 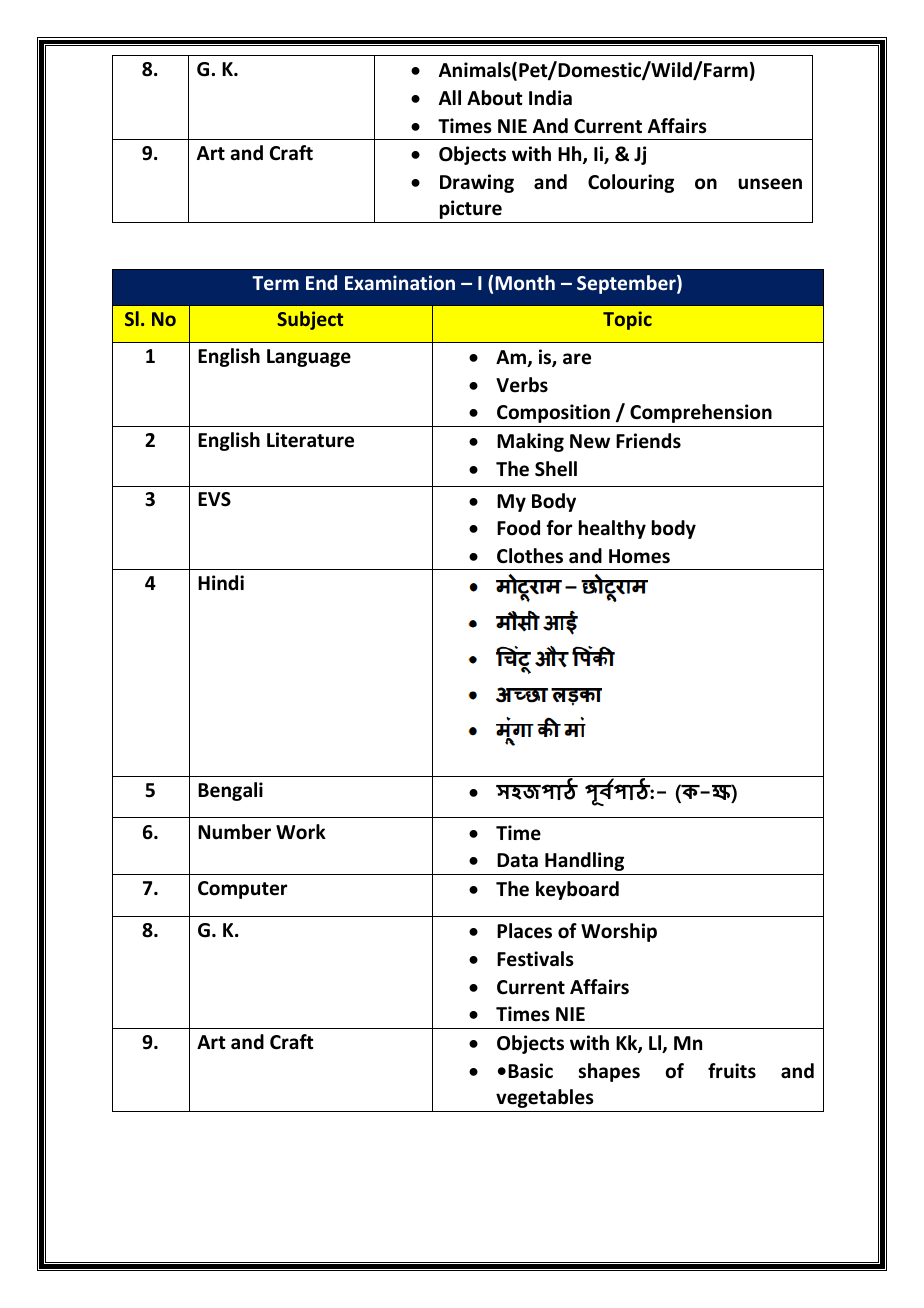 What do you see at coordinates (639, 556) in the image?
I see `Homes` at bounding box center [639, 556].
